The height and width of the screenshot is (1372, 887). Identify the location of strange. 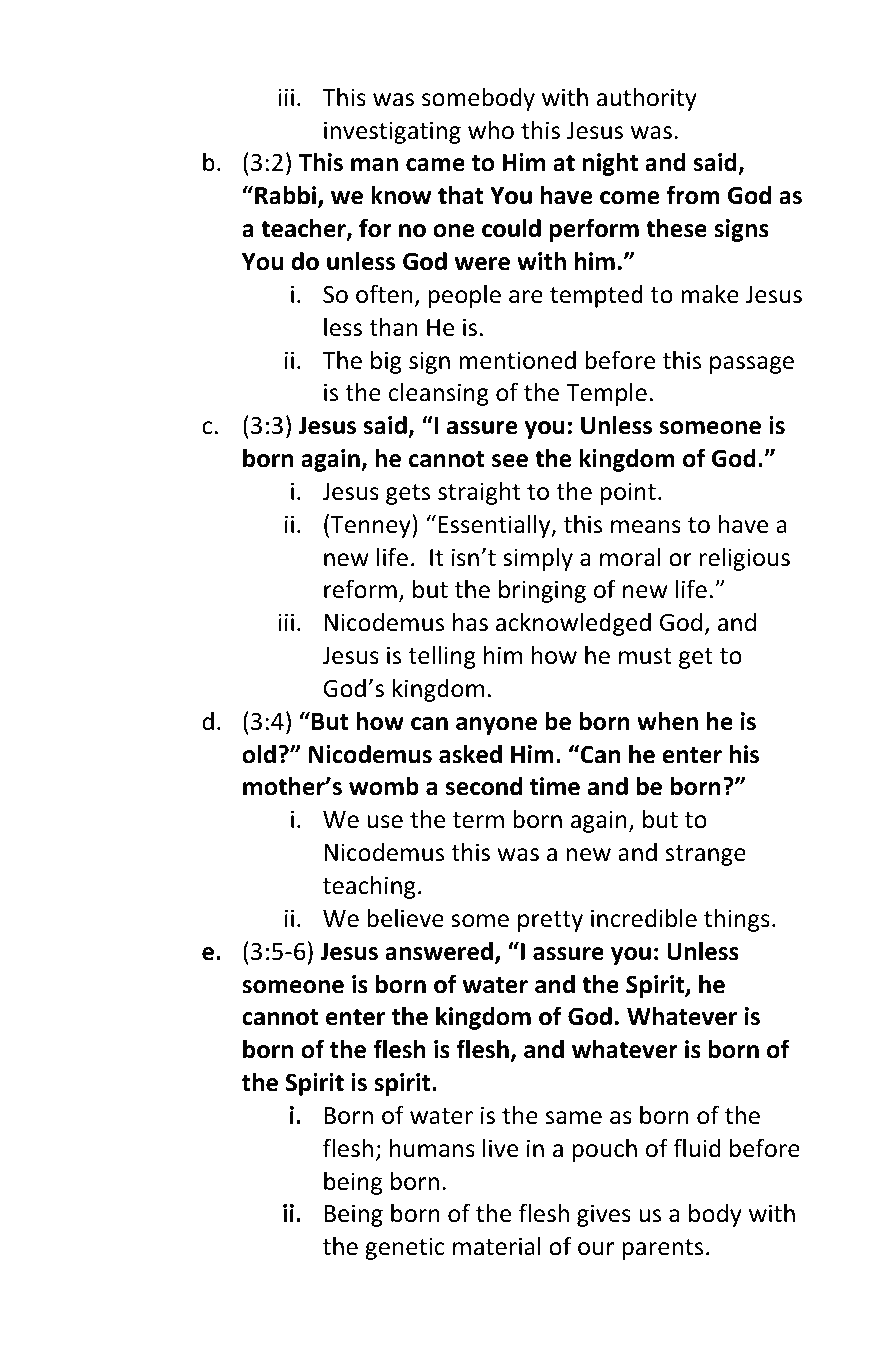
(706, 855).
